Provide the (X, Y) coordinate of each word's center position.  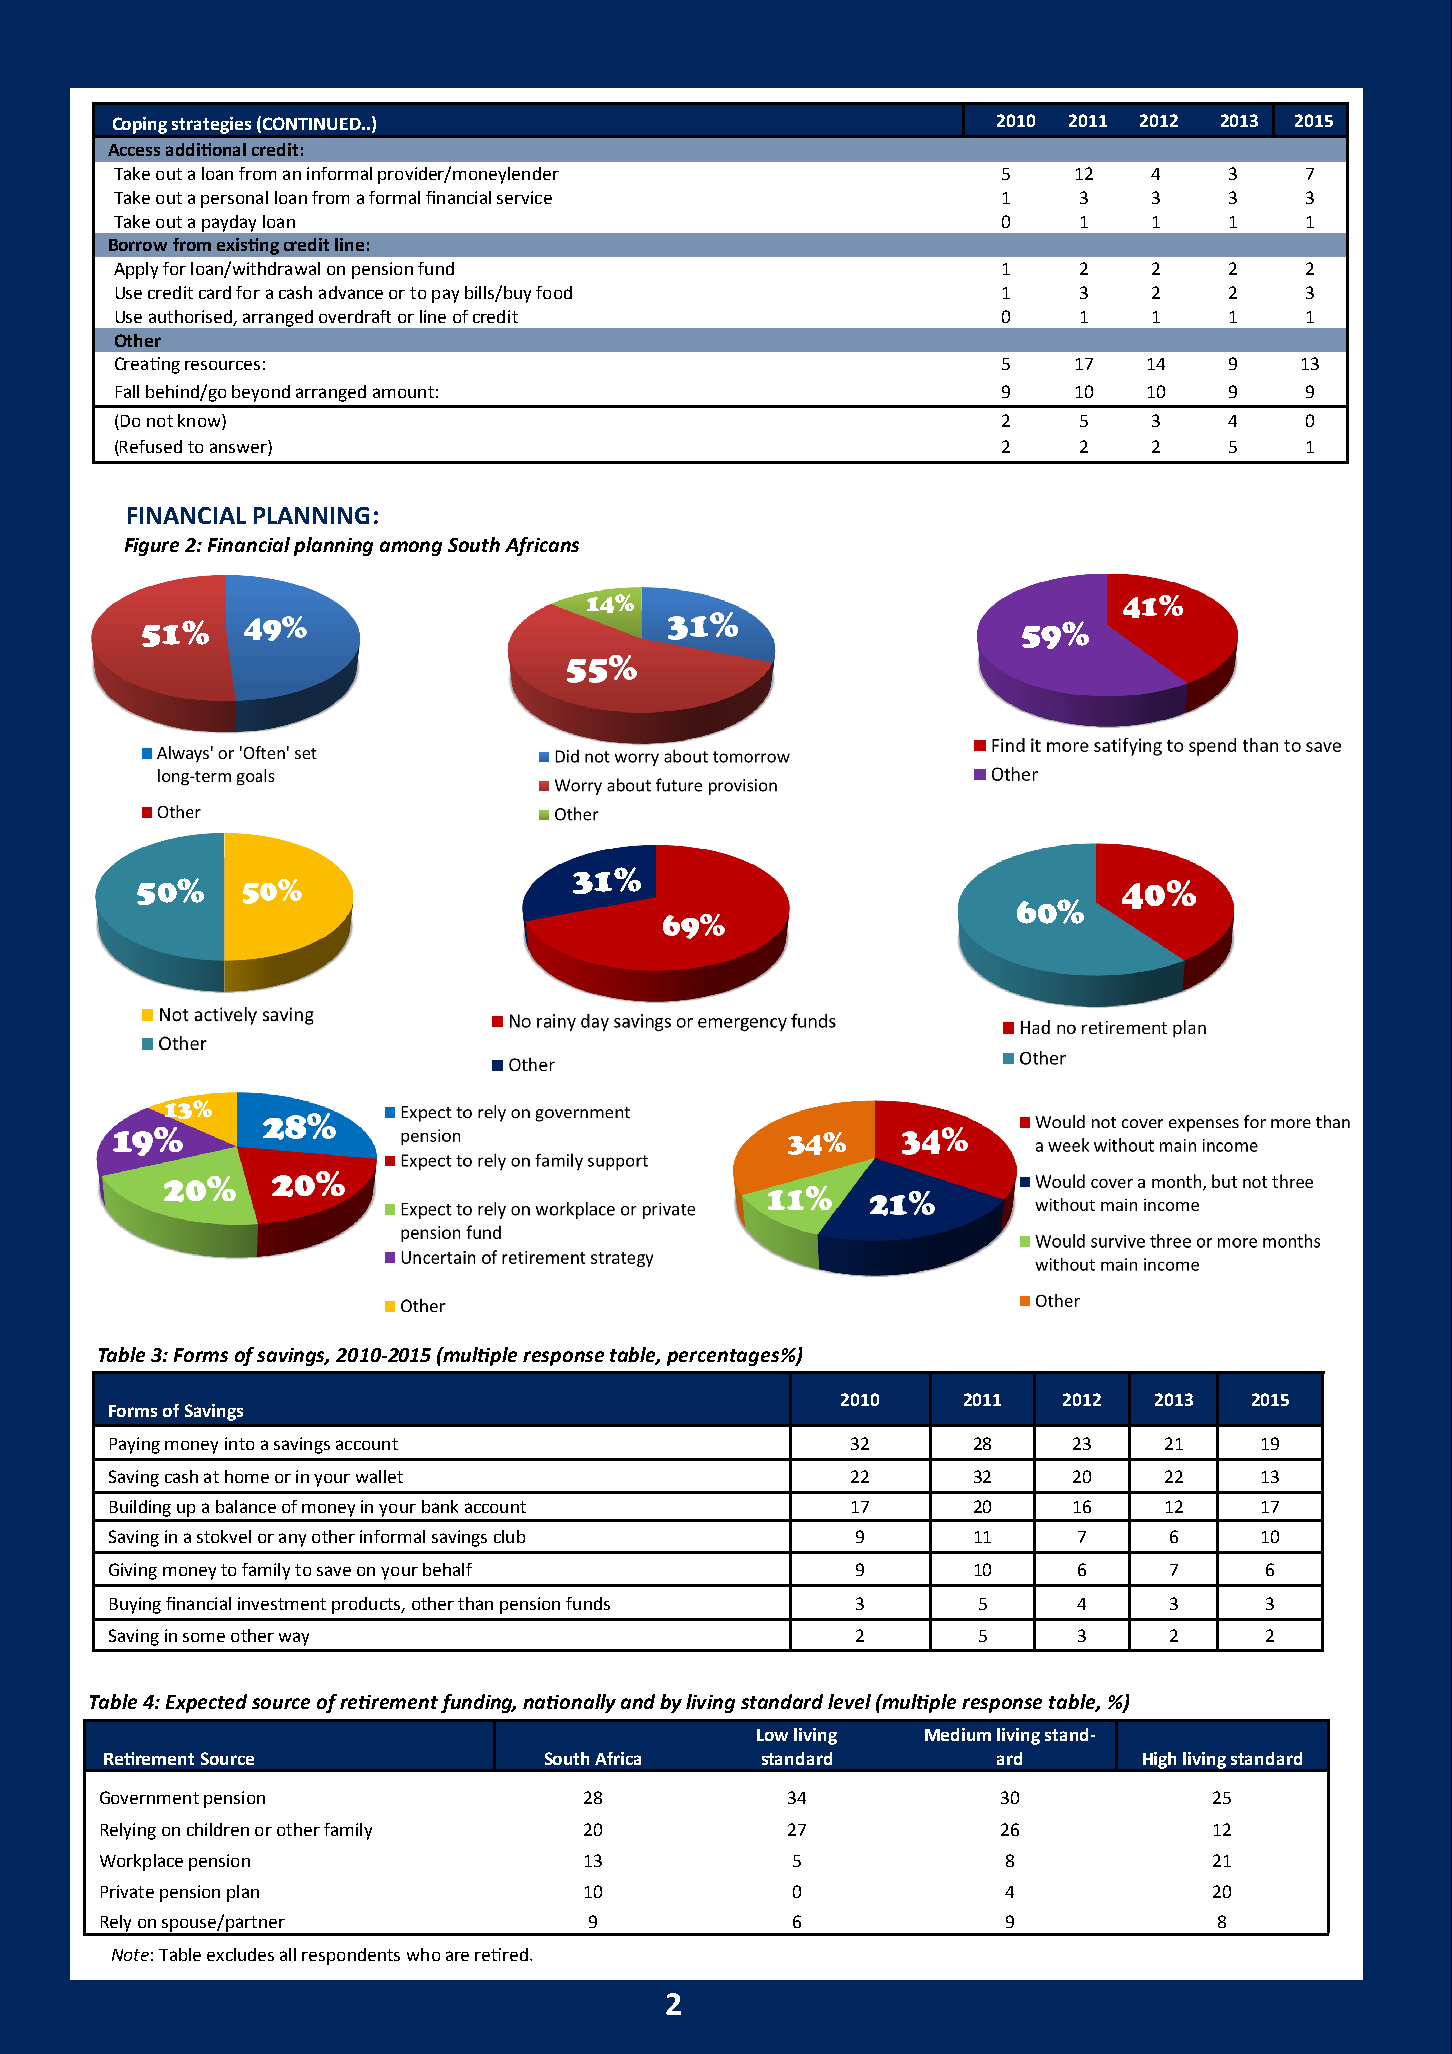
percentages (724, 1357)
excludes (240, 1954)
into (239, 1443)
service (524, 197)
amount (403, 392)
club (509, 1536)
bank (440, 1506)
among (411, 548)
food (554, 292)
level (849, 1701)
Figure (152, 547)
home (247, 1476)
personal (234, 199)
